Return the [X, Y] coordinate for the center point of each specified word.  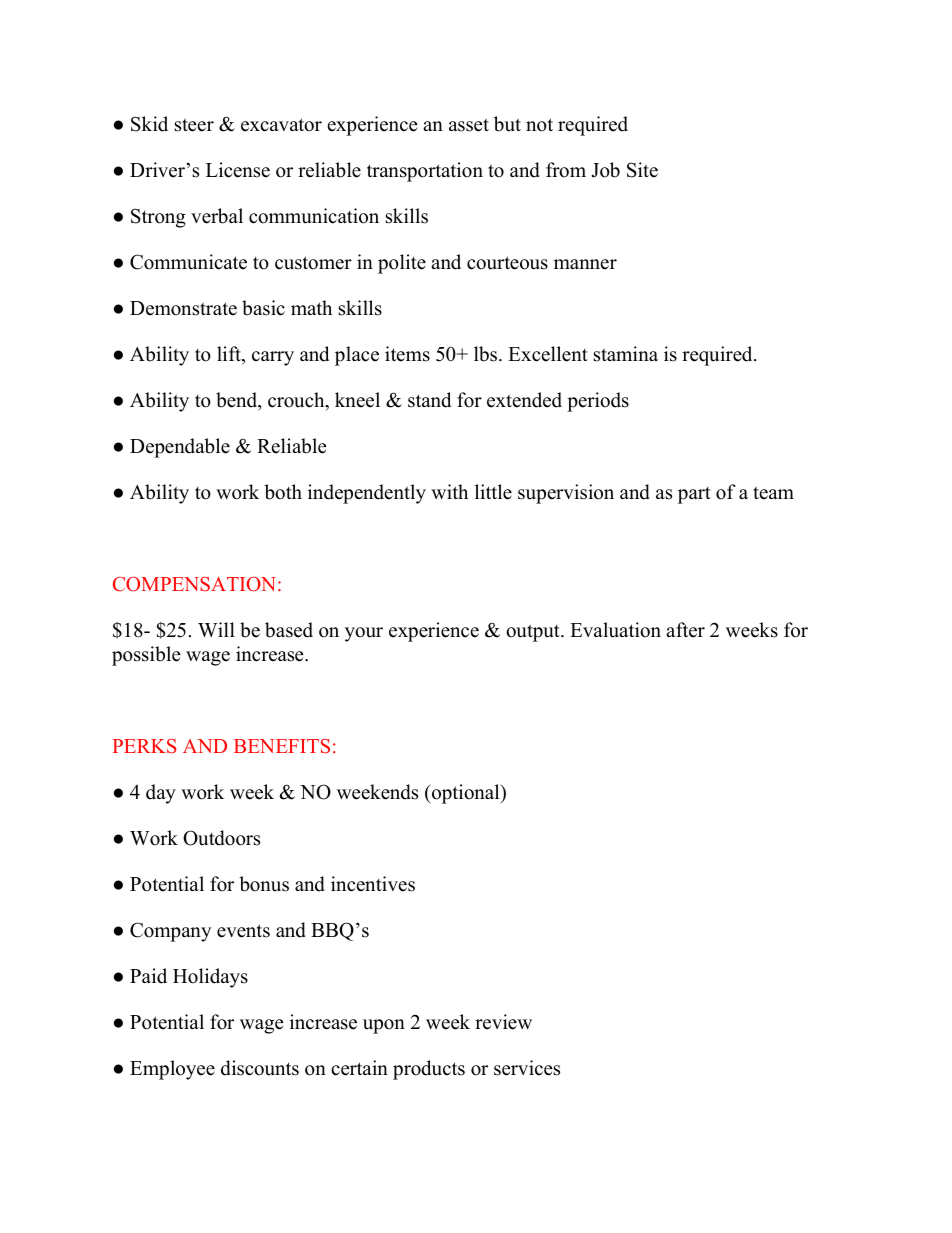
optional [466, 794]
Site [642, 170]
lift [230, 355]
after [685, 630]
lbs [487, 354]
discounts [260, 1068]
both [283, 492]
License [238, 170]
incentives [373, 884]
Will [216, 629]
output [534, 633]
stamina [626, 354]
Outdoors [221, 838]
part [694, 495]
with [449, 491]
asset [469, 125]
